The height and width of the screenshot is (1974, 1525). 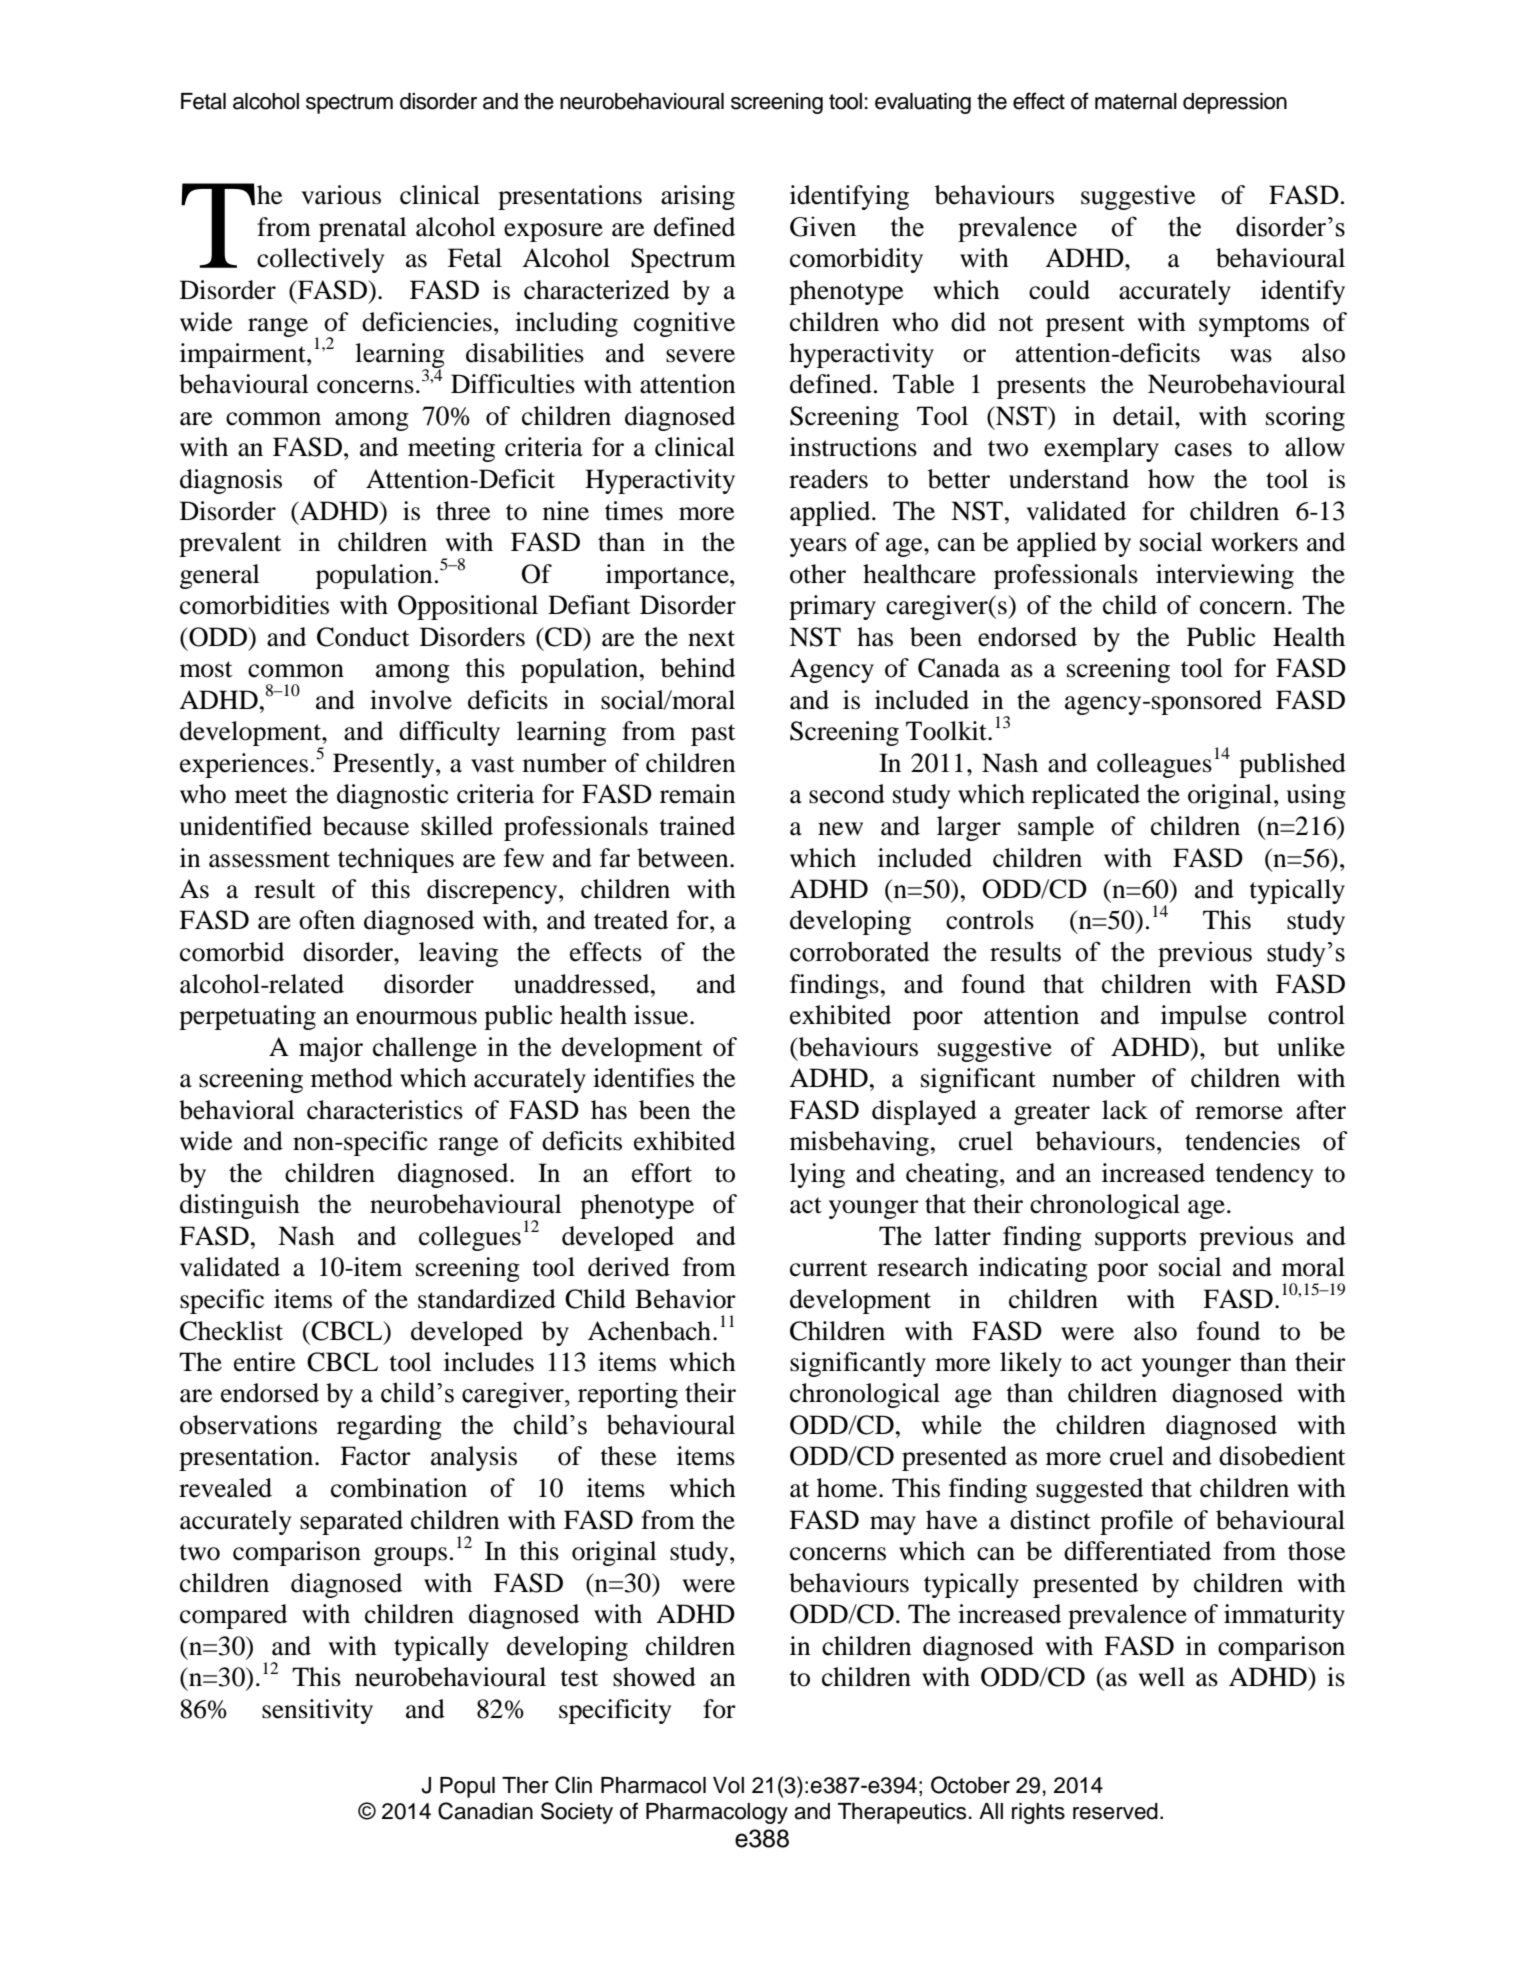 What do you see at coordinates (1140, 1240) in the screenshot?
I see `supports` at bounding box center [1140, 1240].
